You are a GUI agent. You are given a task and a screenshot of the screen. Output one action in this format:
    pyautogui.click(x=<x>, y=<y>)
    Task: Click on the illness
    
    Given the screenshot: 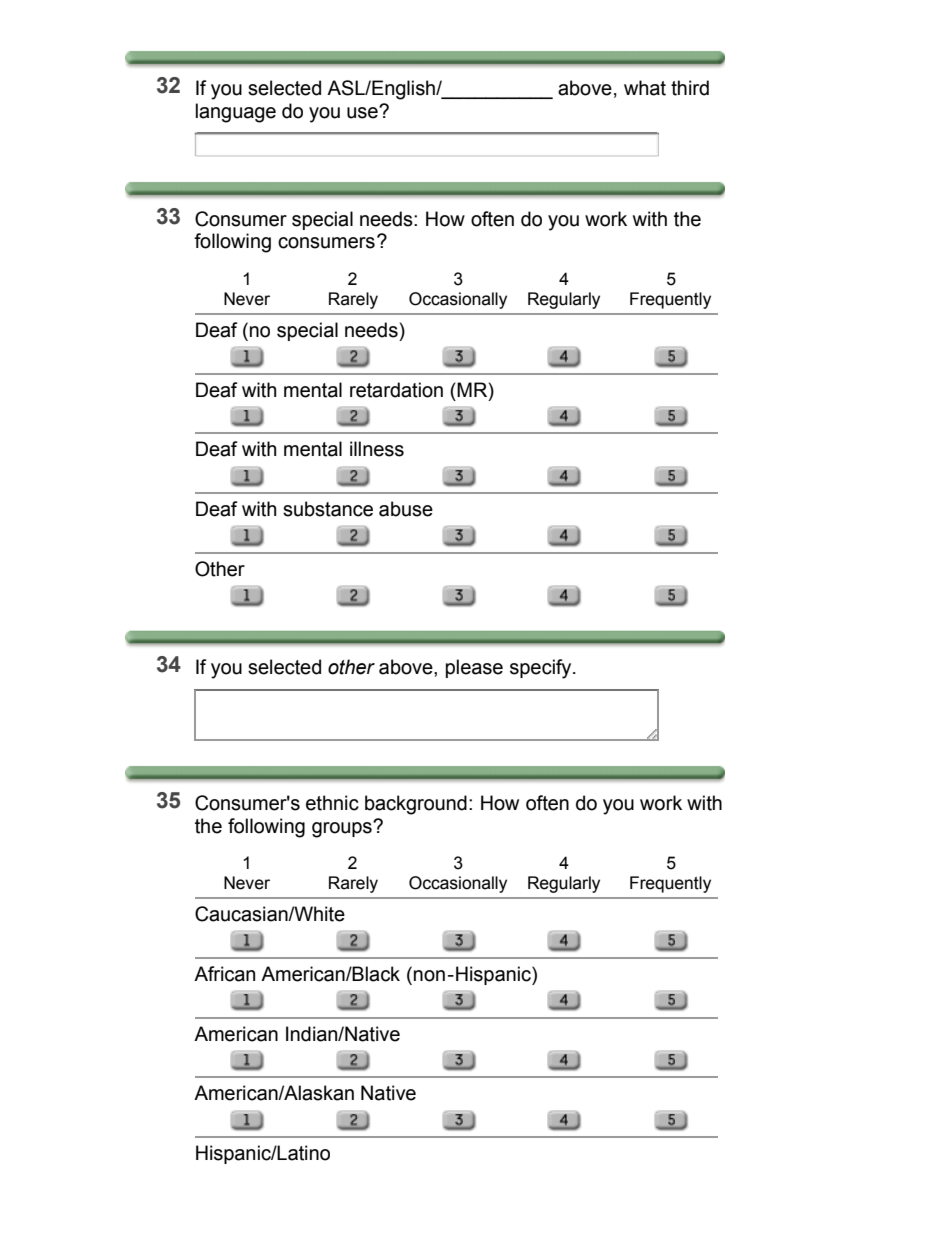 What is the action you would take?
    pyautogui.click(x=377, y=449)
